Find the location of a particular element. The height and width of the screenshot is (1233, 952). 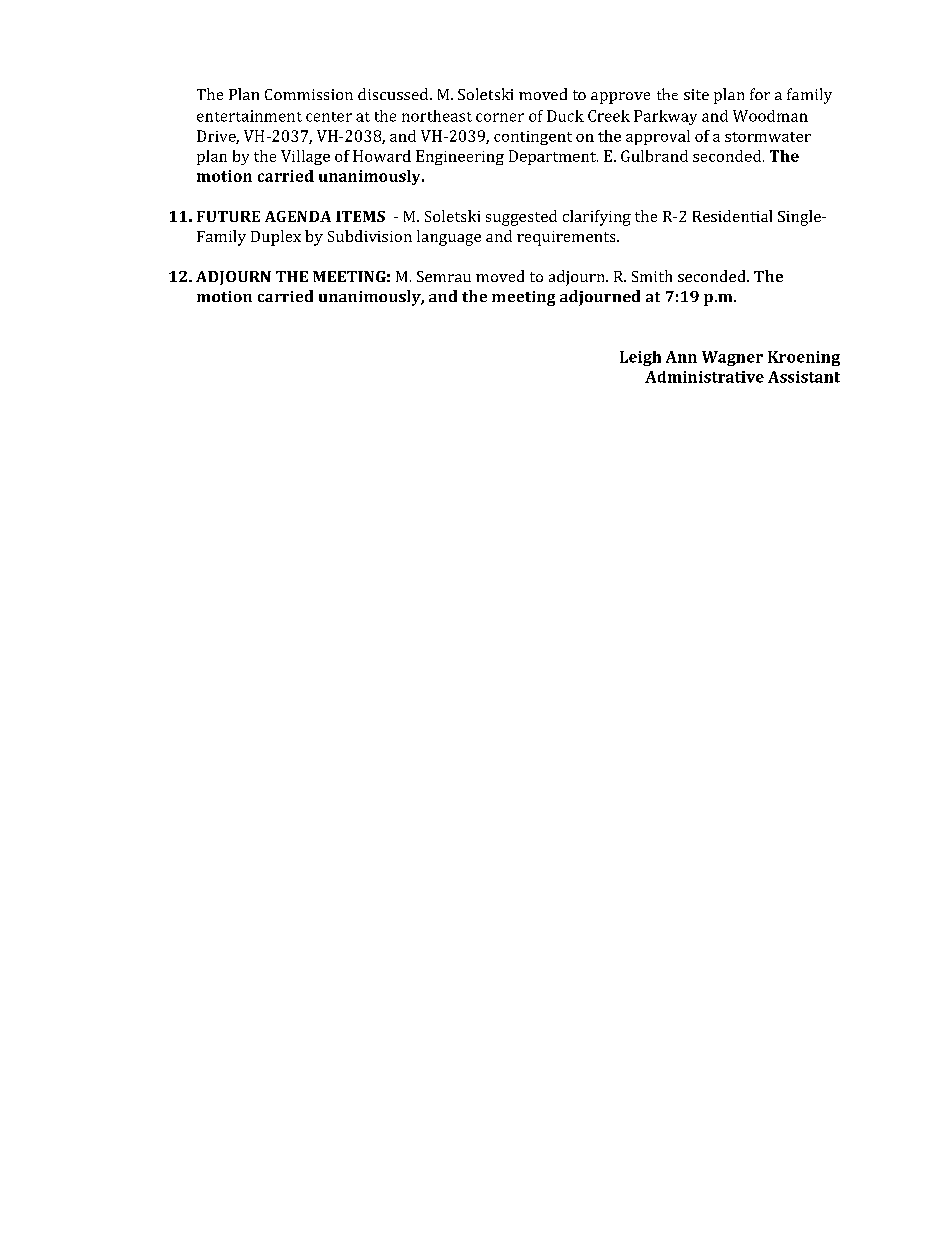

for is located at coordinates (760, 94).
